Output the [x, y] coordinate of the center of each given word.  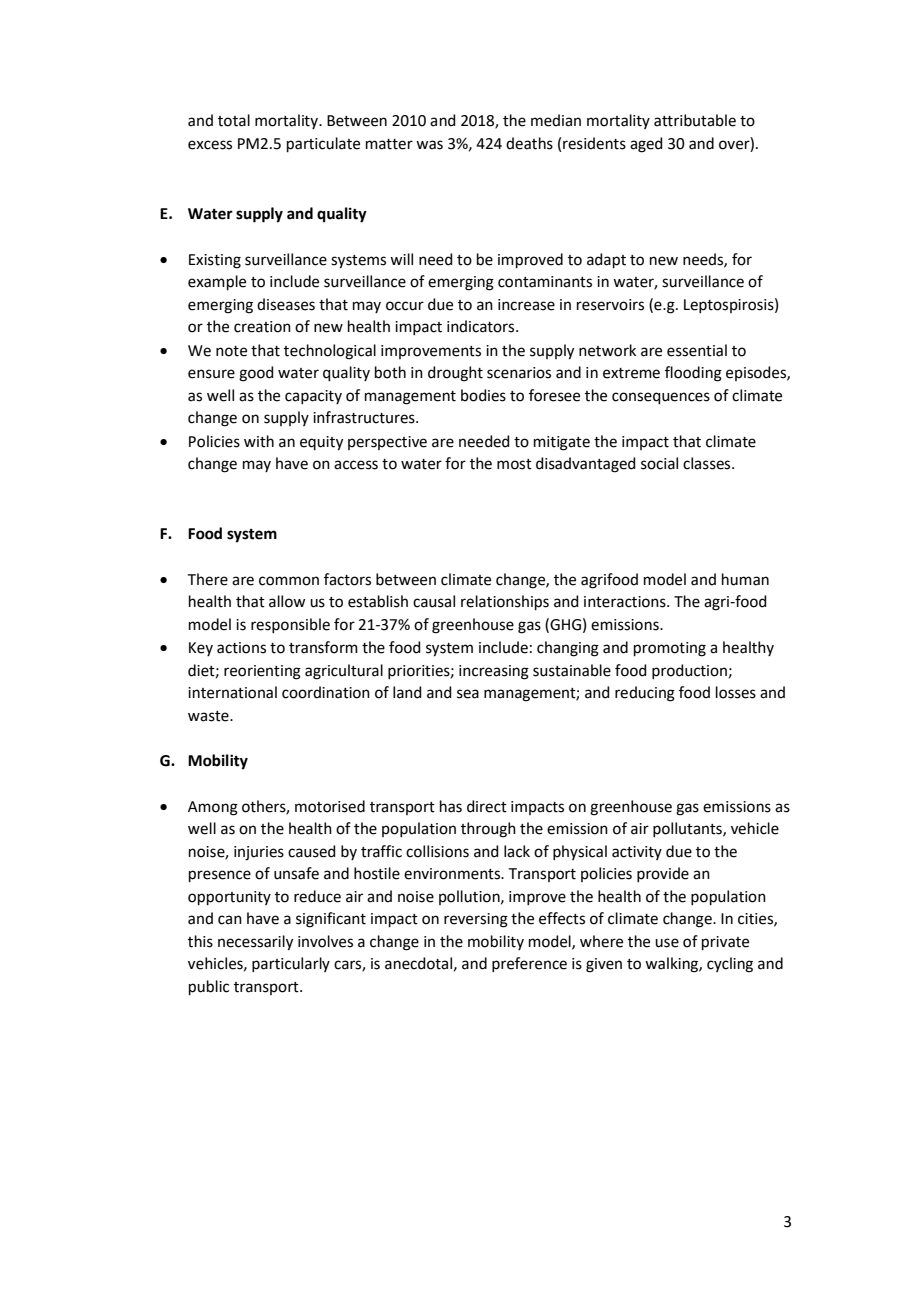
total [234, 120]
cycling [730, 965]
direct [487, 806]
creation [262, 327]
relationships [505, 602]
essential [697, 350]
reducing [645, 694]
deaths [529, 143]
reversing [476, 920]
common [289, 581]
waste [209, 716]
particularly [291, 964]
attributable [695, 120]
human [745, 579]
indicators [482, 326]
